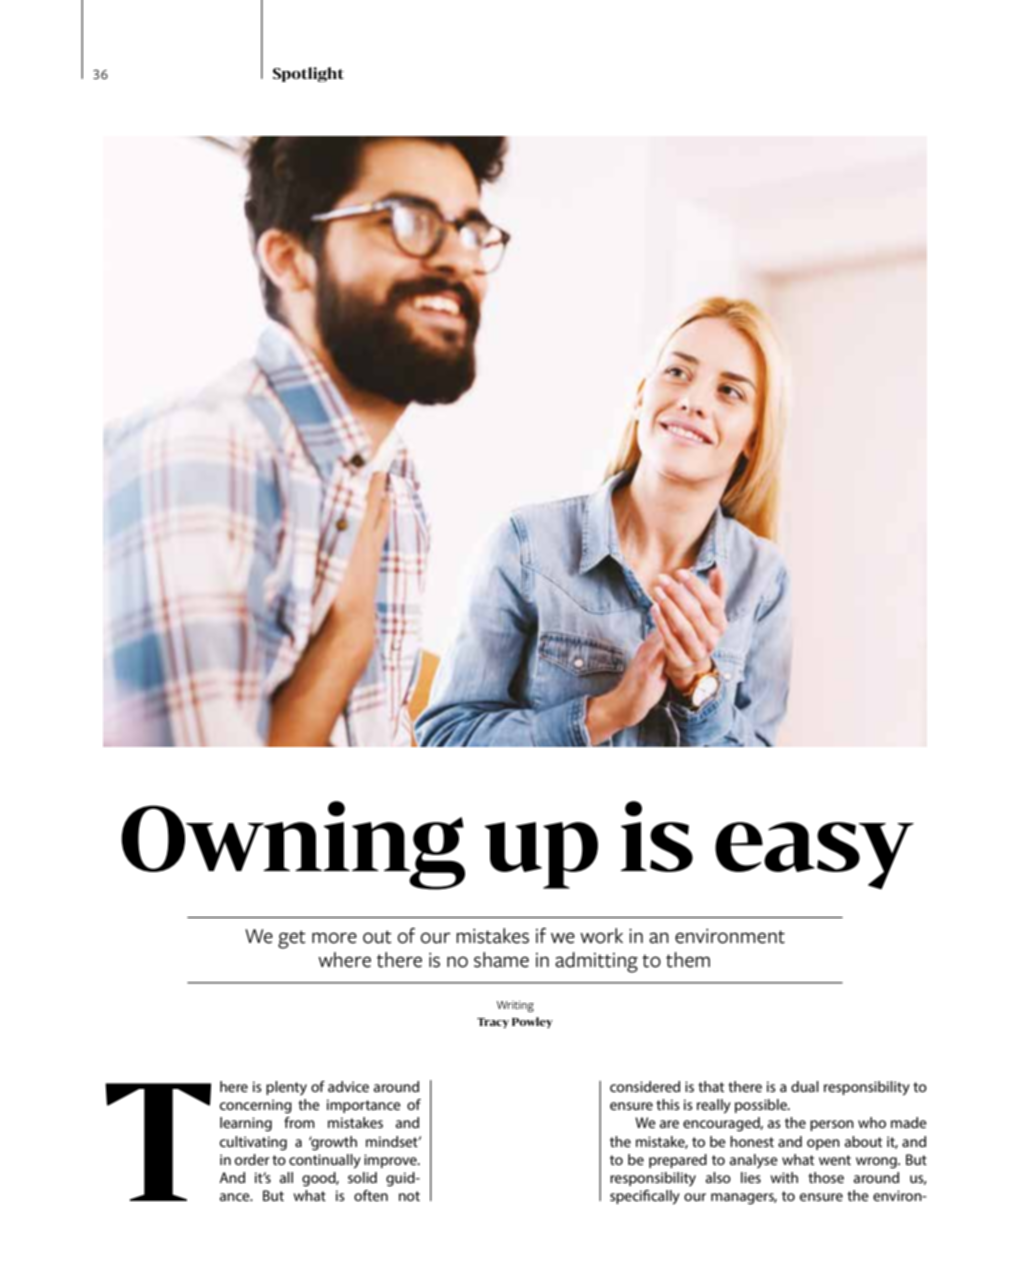 The image size is (1030, 1288). What do you see at coordinates (814, 855) in the document?
I see `easy` at bounding box center [814, 855].
